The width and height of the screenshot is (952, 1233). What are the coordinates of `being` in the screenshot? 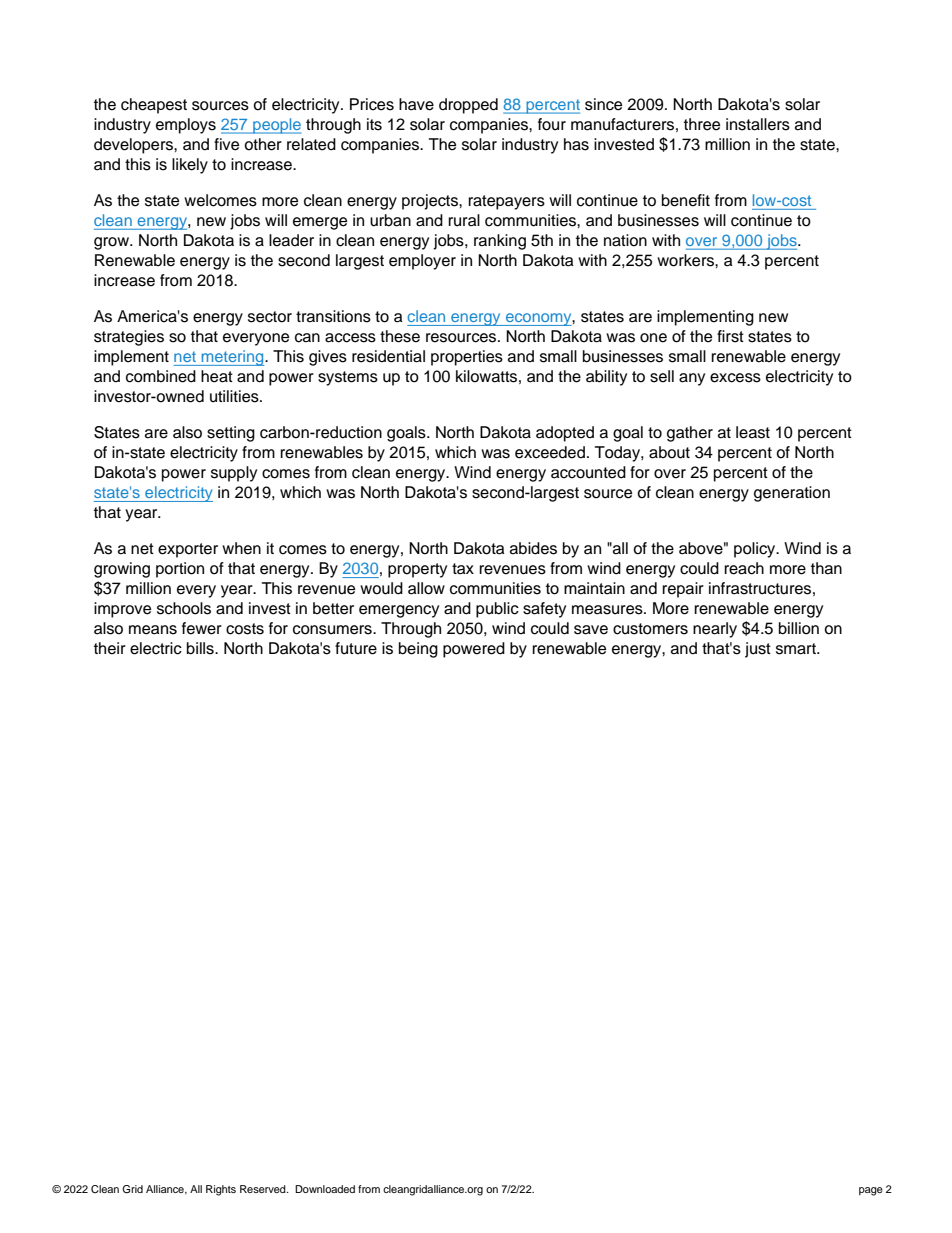 It's located at (418, 650).
